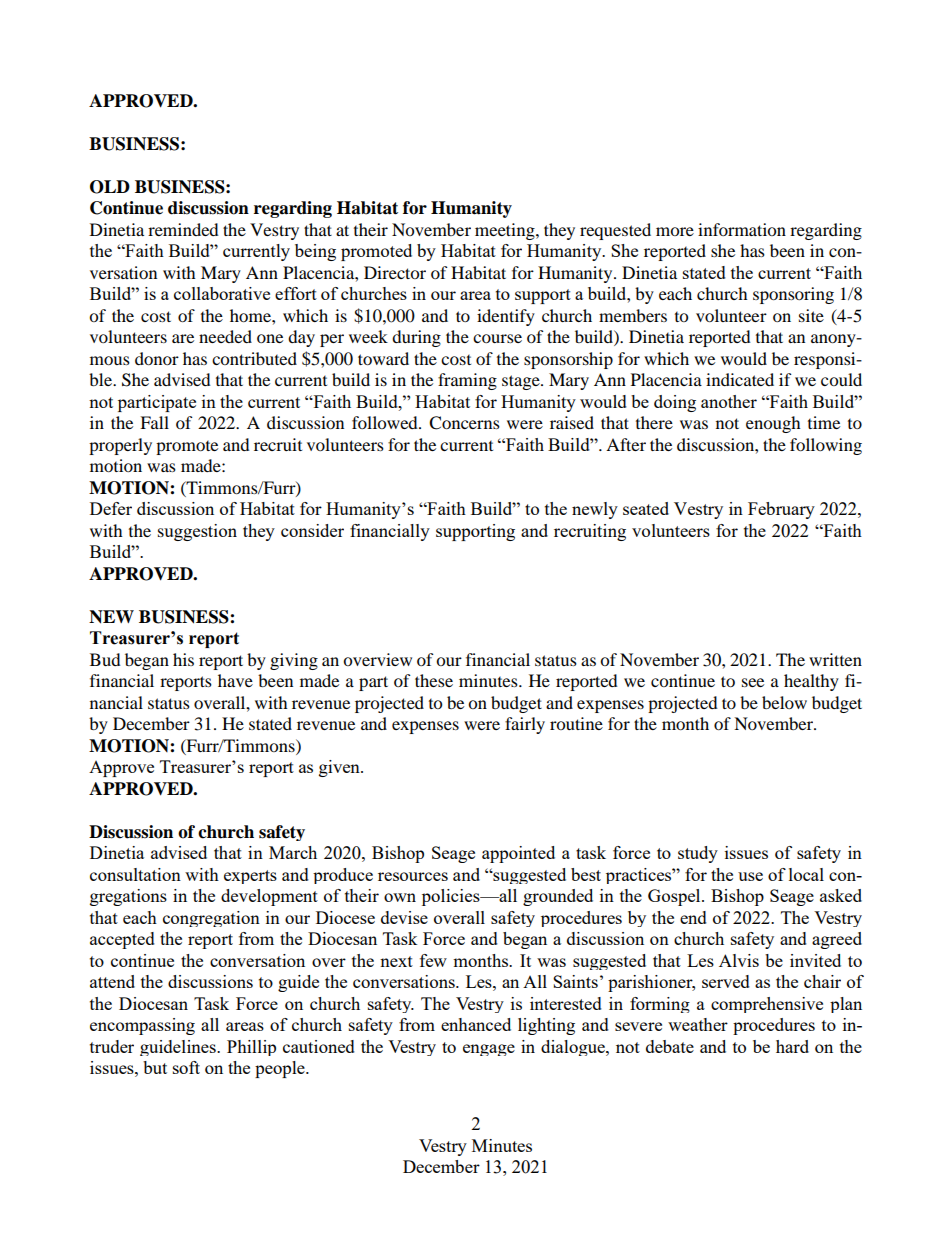  I want to click on reminded, so click(183, 229).
